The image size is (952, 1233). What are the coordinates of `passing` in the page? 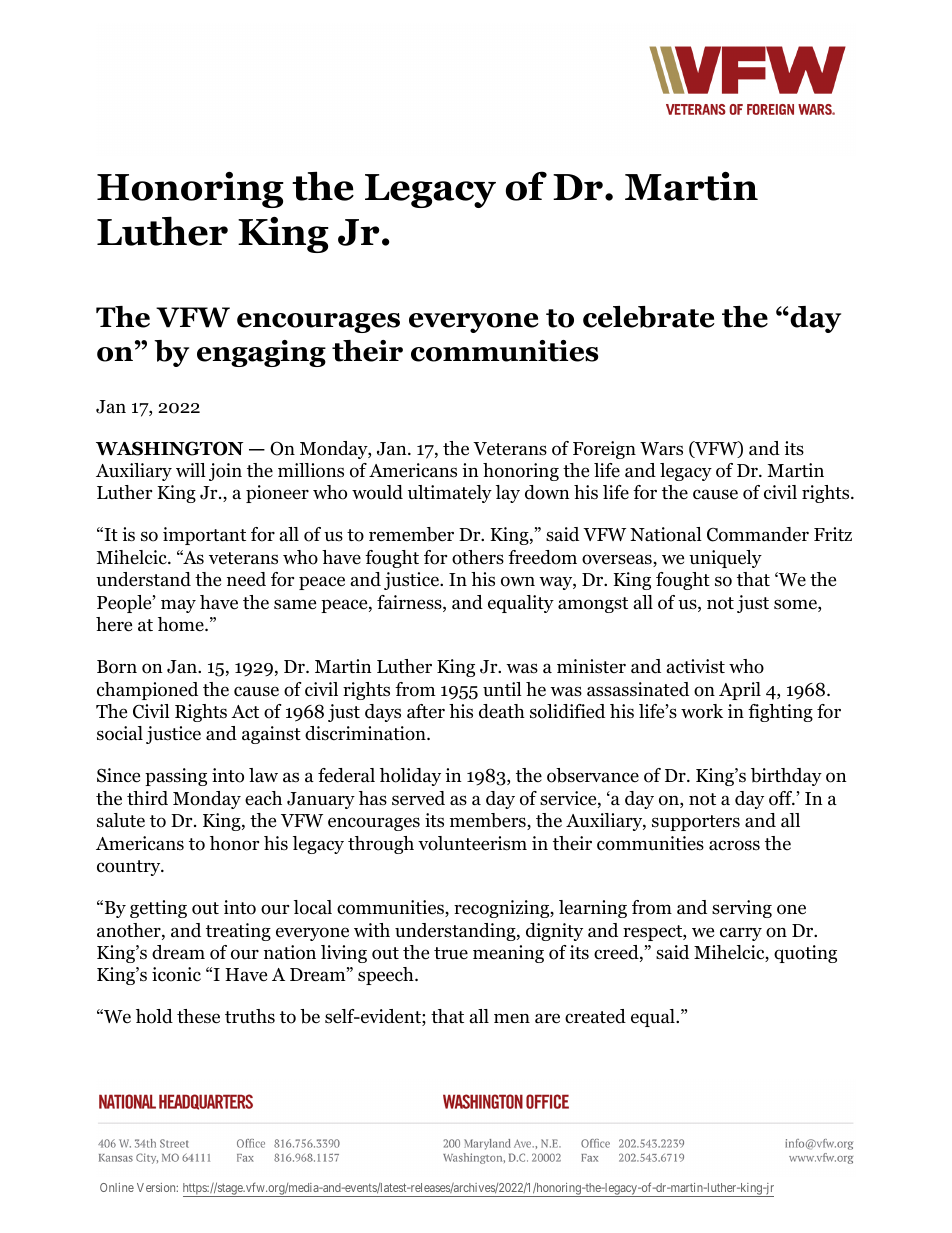 It's located at (176, 777).
